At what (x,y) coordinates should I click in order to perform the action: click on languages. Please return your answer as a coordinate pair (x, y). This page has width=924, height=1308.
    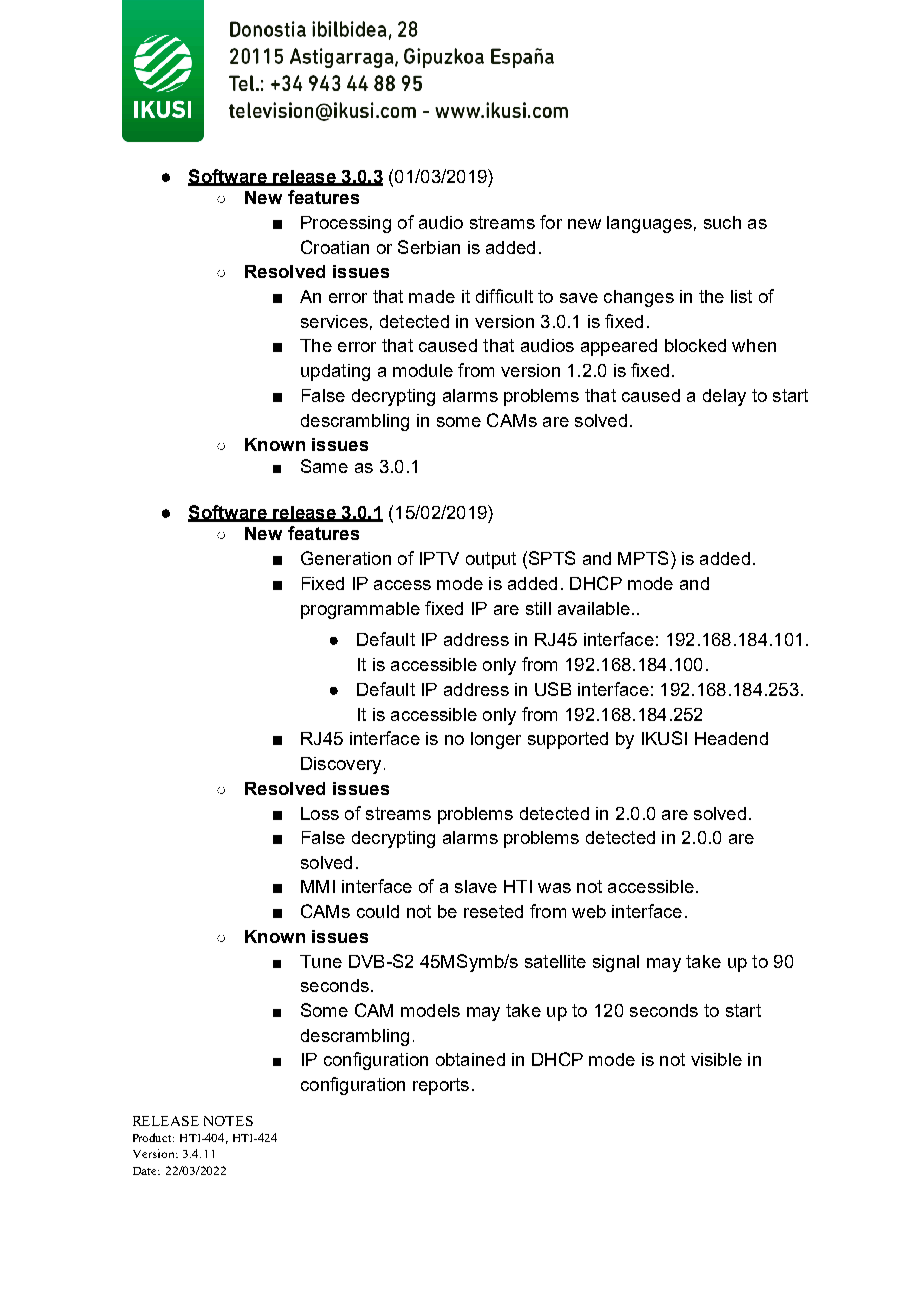
    Looking at the image, I should click on (649, 224).
